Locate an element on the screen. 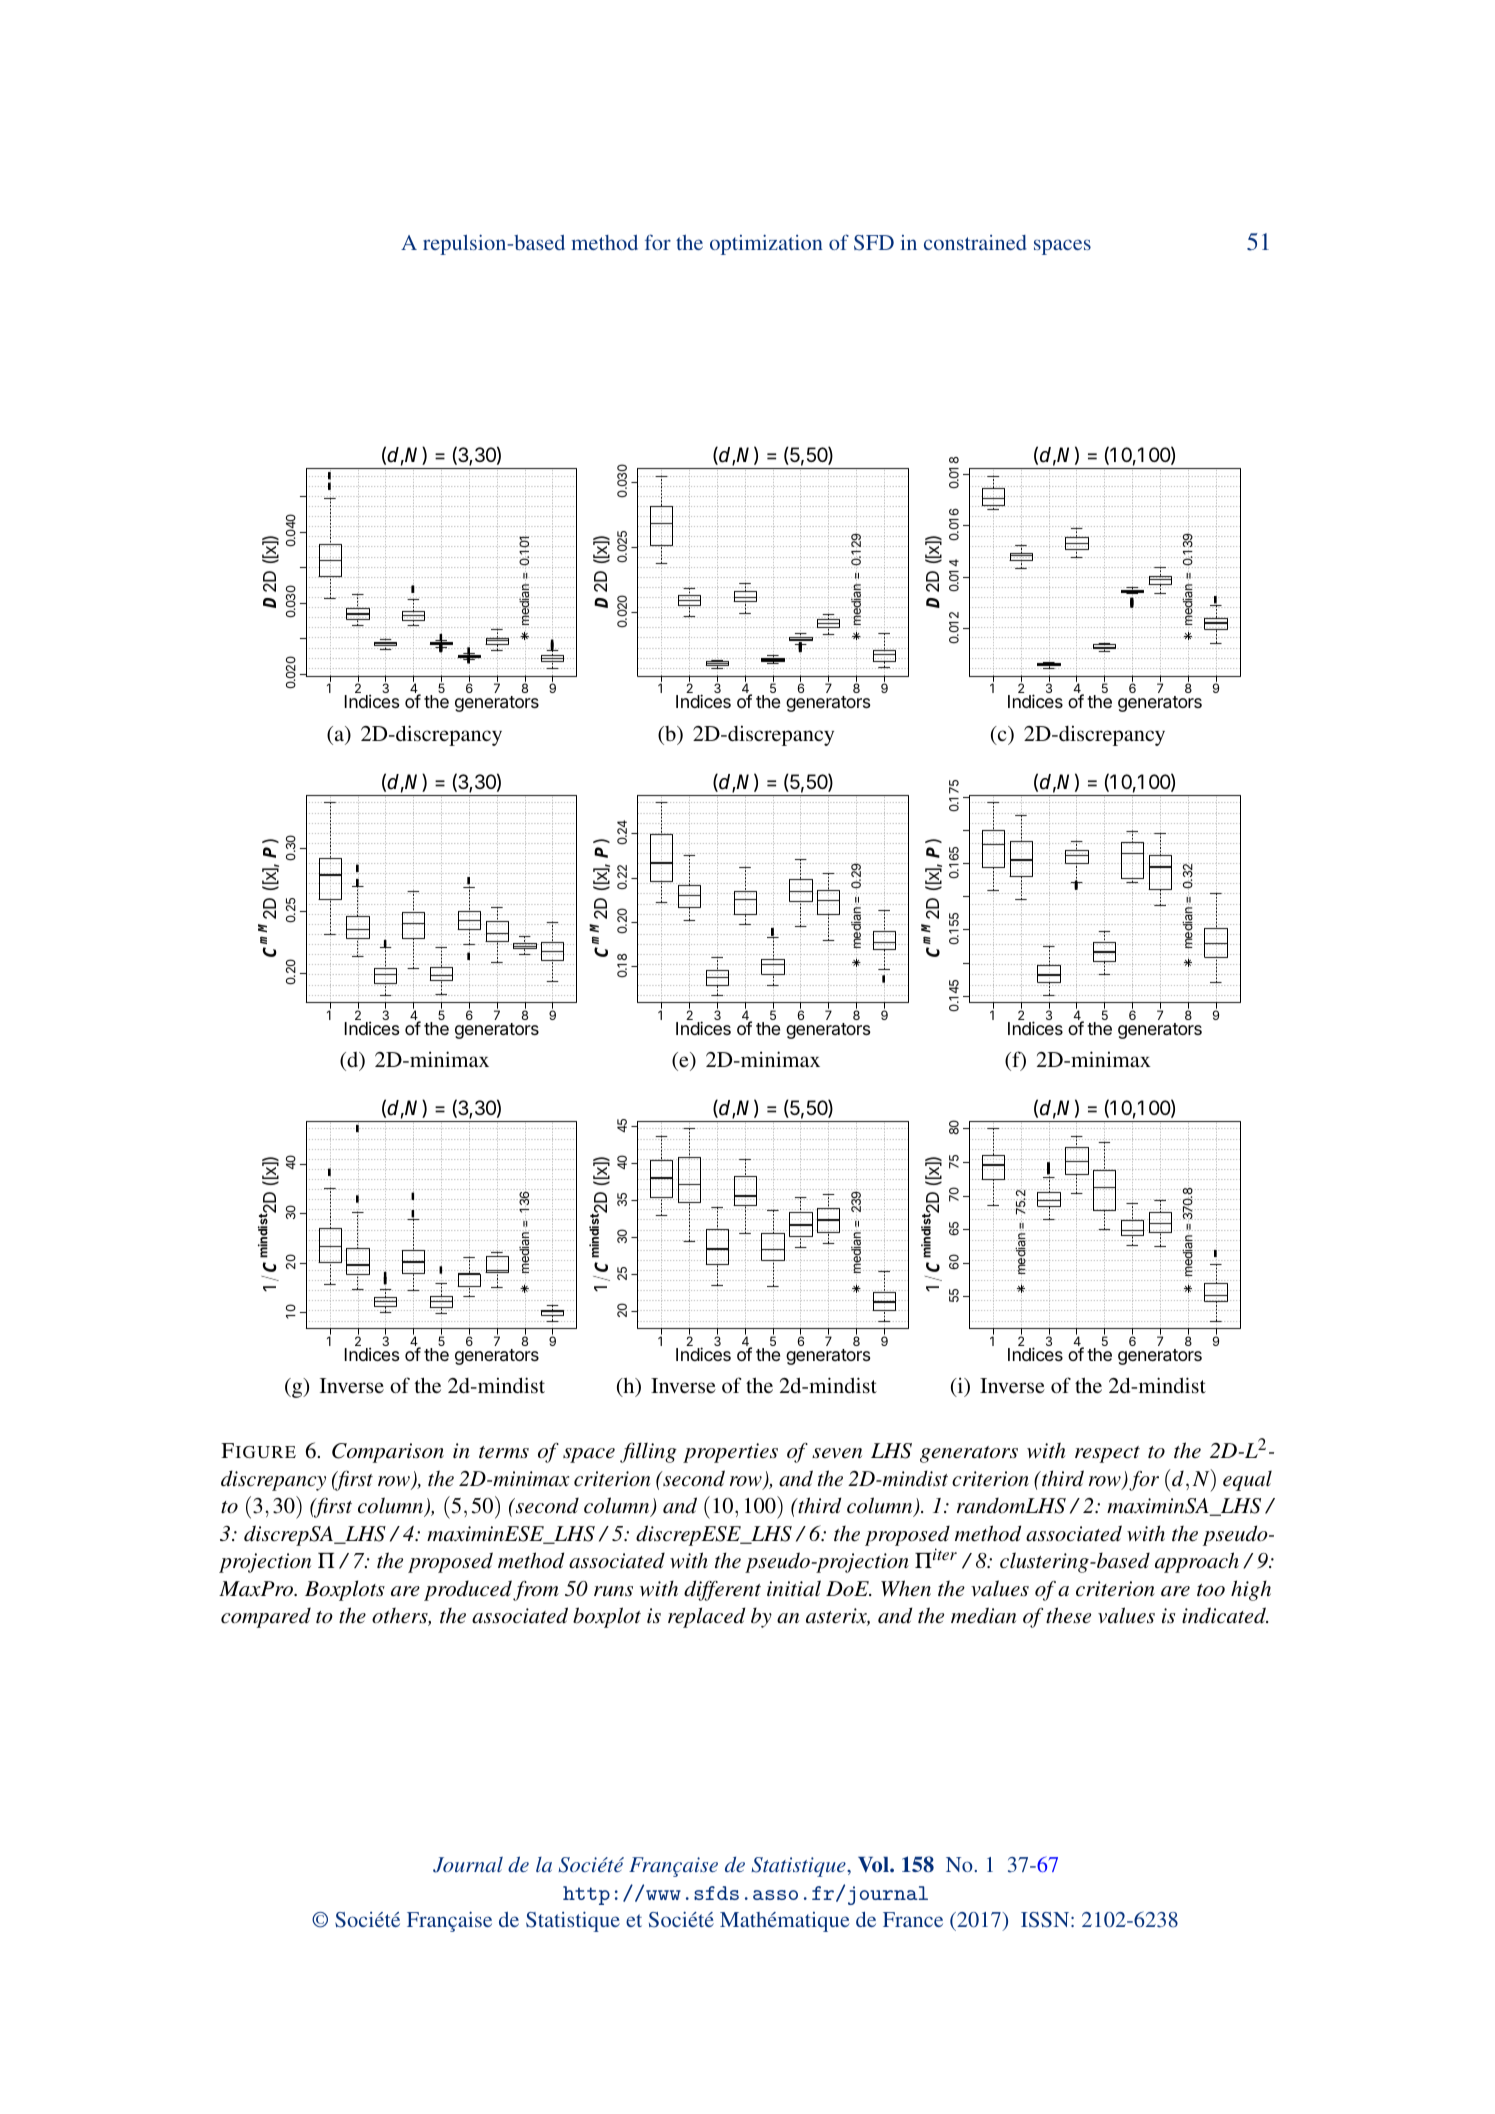  compared is located at coordinates (266, 1617).
